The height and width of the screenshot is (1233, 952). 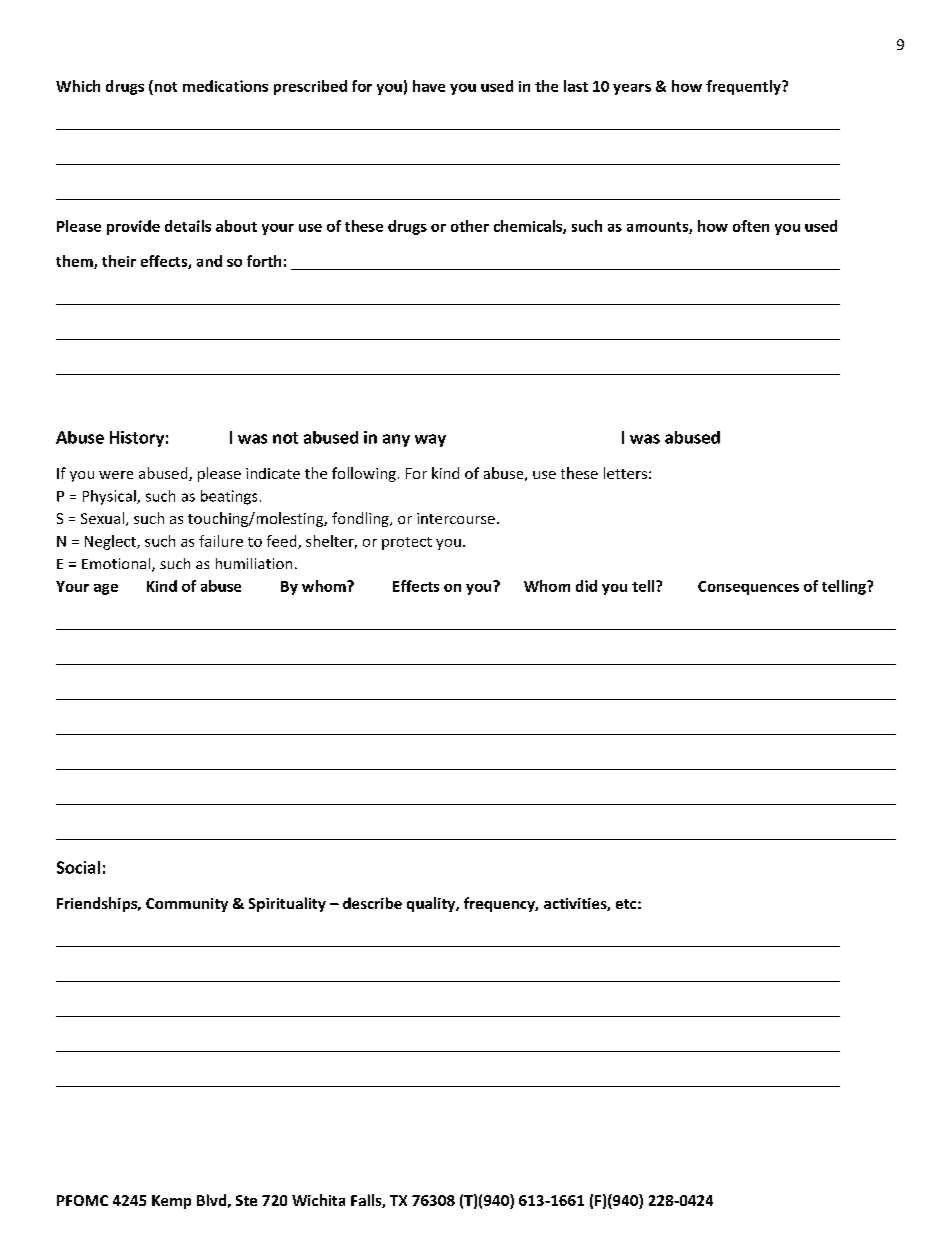 What do you see at coordinates (246, 1200) in the screenshot?
I see `Ste` at bounding box center [246, 1200].
